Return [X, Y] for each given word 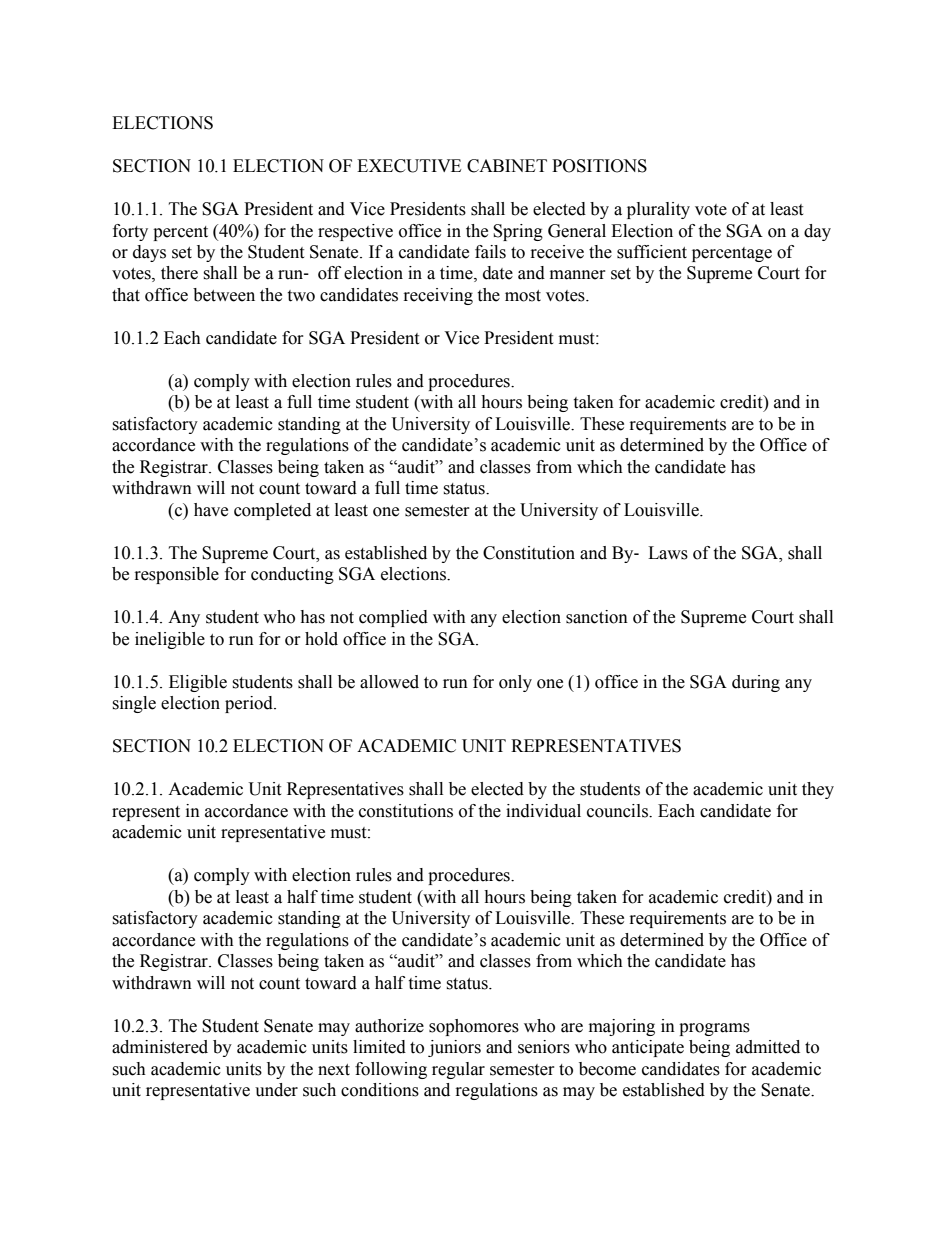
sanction [597, 617]
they [818, 790]
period [250, 704]
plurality [658, 210]
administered [160, 1047]
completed [272, 511]
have [211, 510]
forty [130, 232]
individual [543, 811]
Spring [518, 232]
